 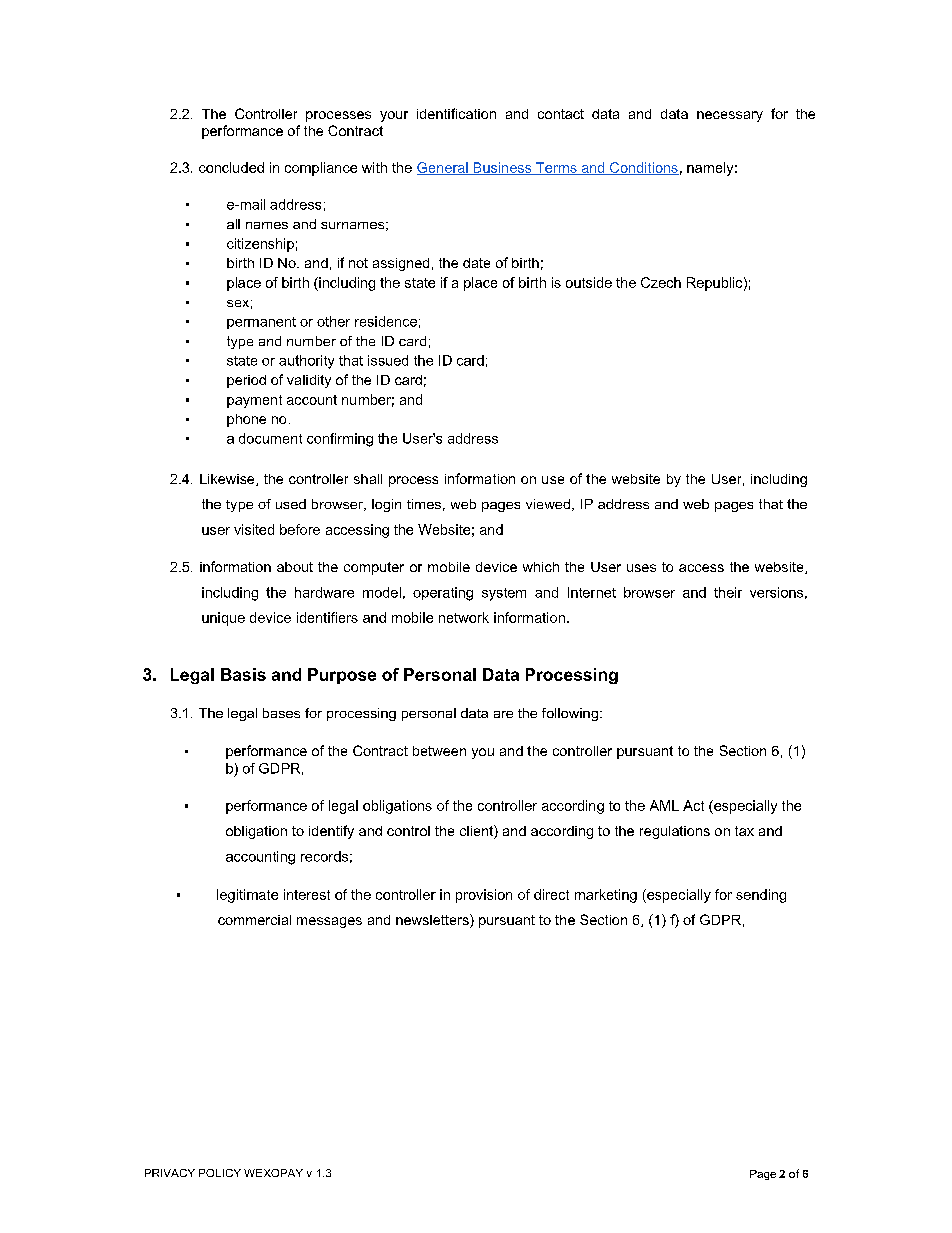 What do you see at coordinates (730, 116) in the image?
I see `necessary` at bounding box center [730, 116].
